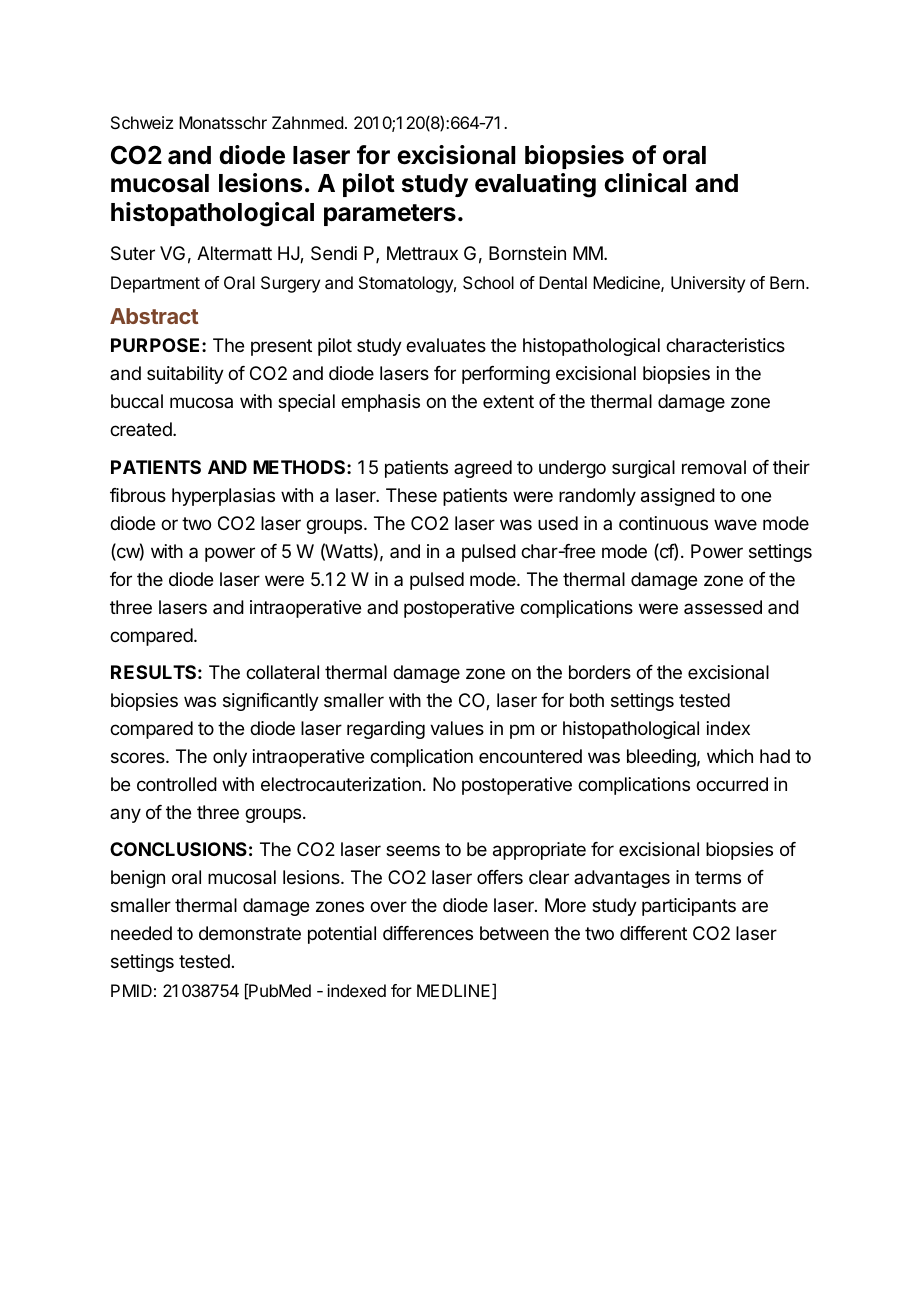 The image size is (924, 1309). Describe the element at coordinates (455, 991) in the page. I see `MEDLINE` at that location.
